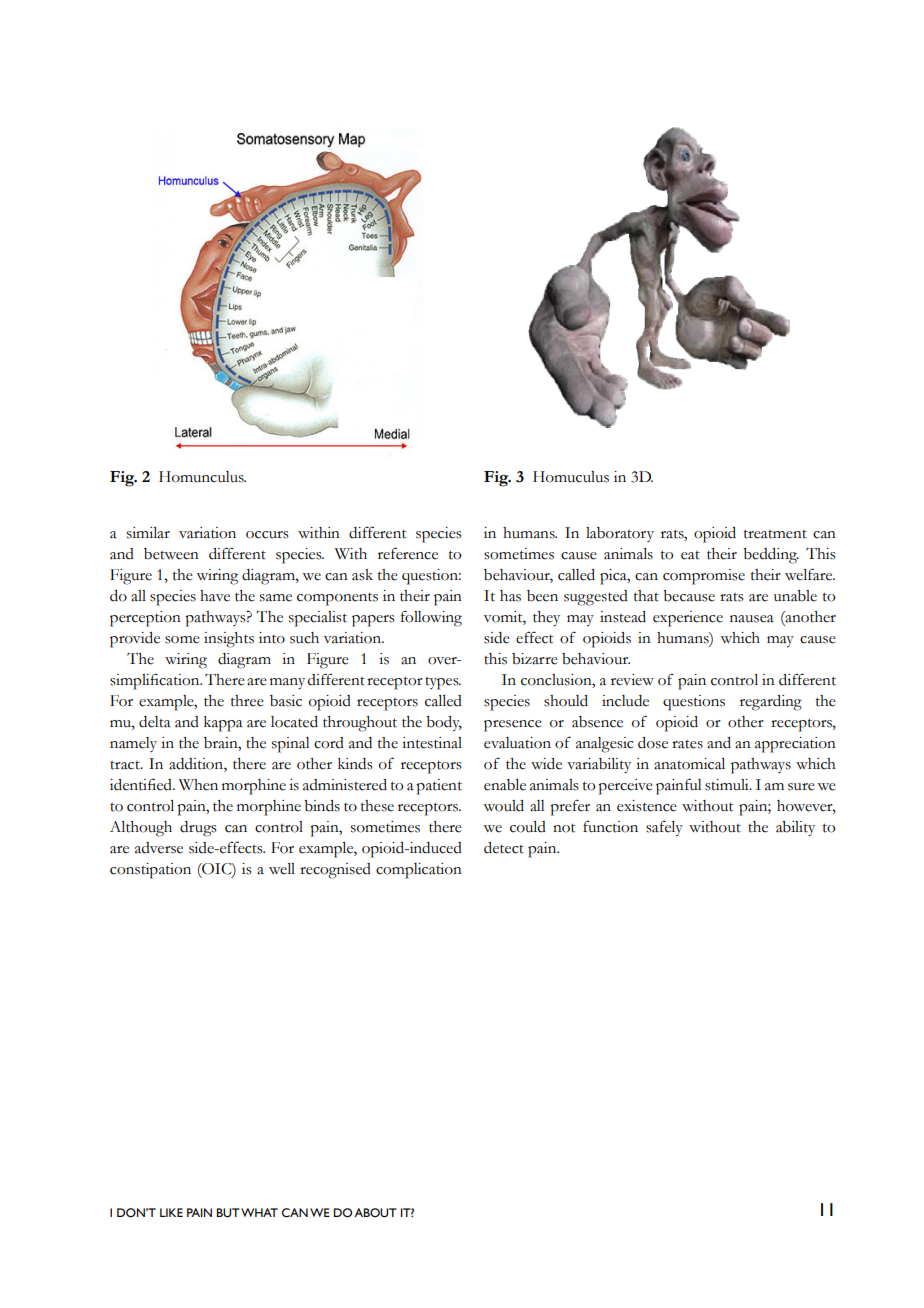 The width and height of the screenshot is (924, 1308). What do you see at coordinates (228, 1213) in the screenshot?
I see `but` at bounding box center [228, 1213].
